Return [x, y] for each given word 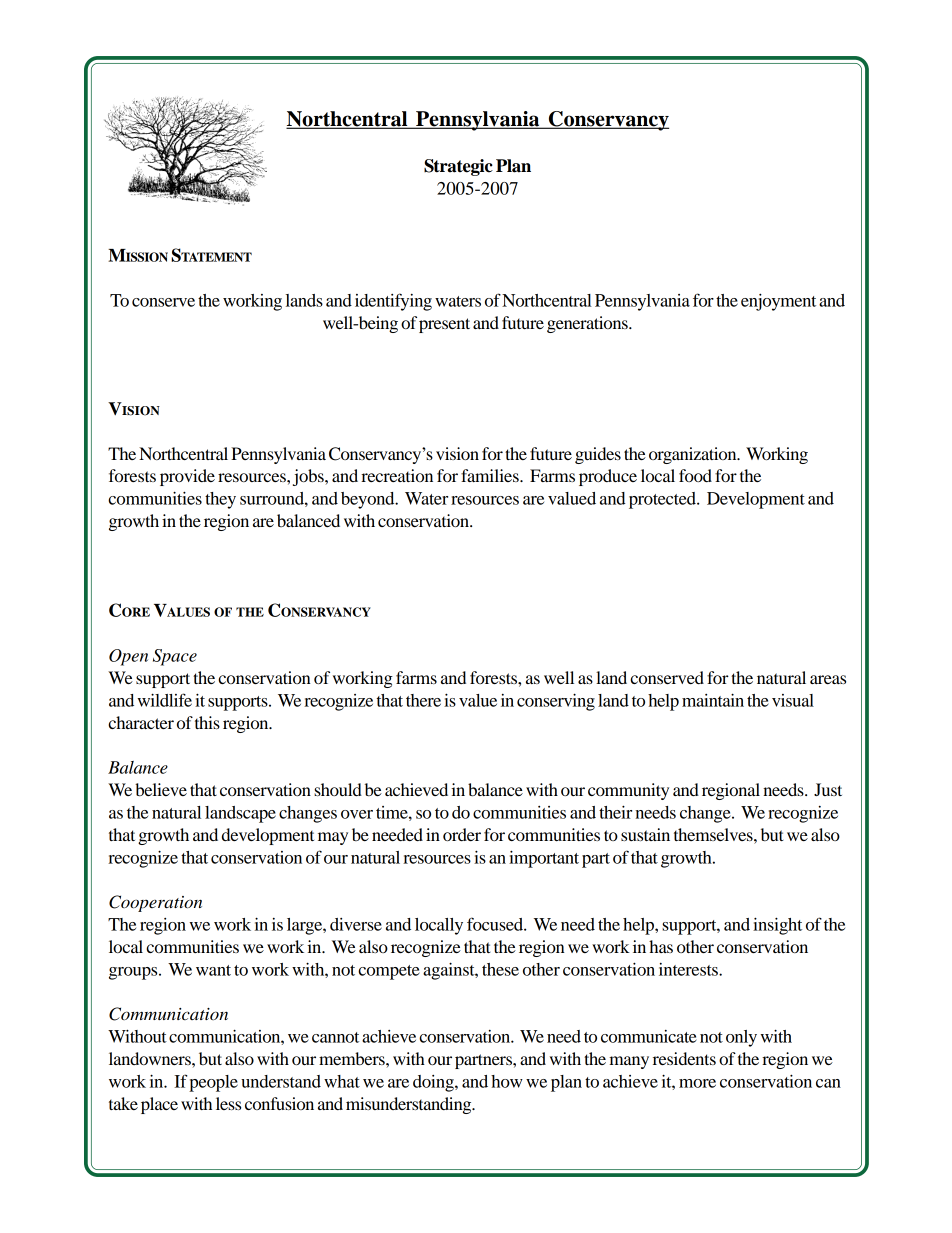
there [423, 700]
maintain [713, 700]
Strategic [458, 167]
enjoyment [778, 302]
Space [175, 657]
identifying [393, 302]
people [213, 1083]
